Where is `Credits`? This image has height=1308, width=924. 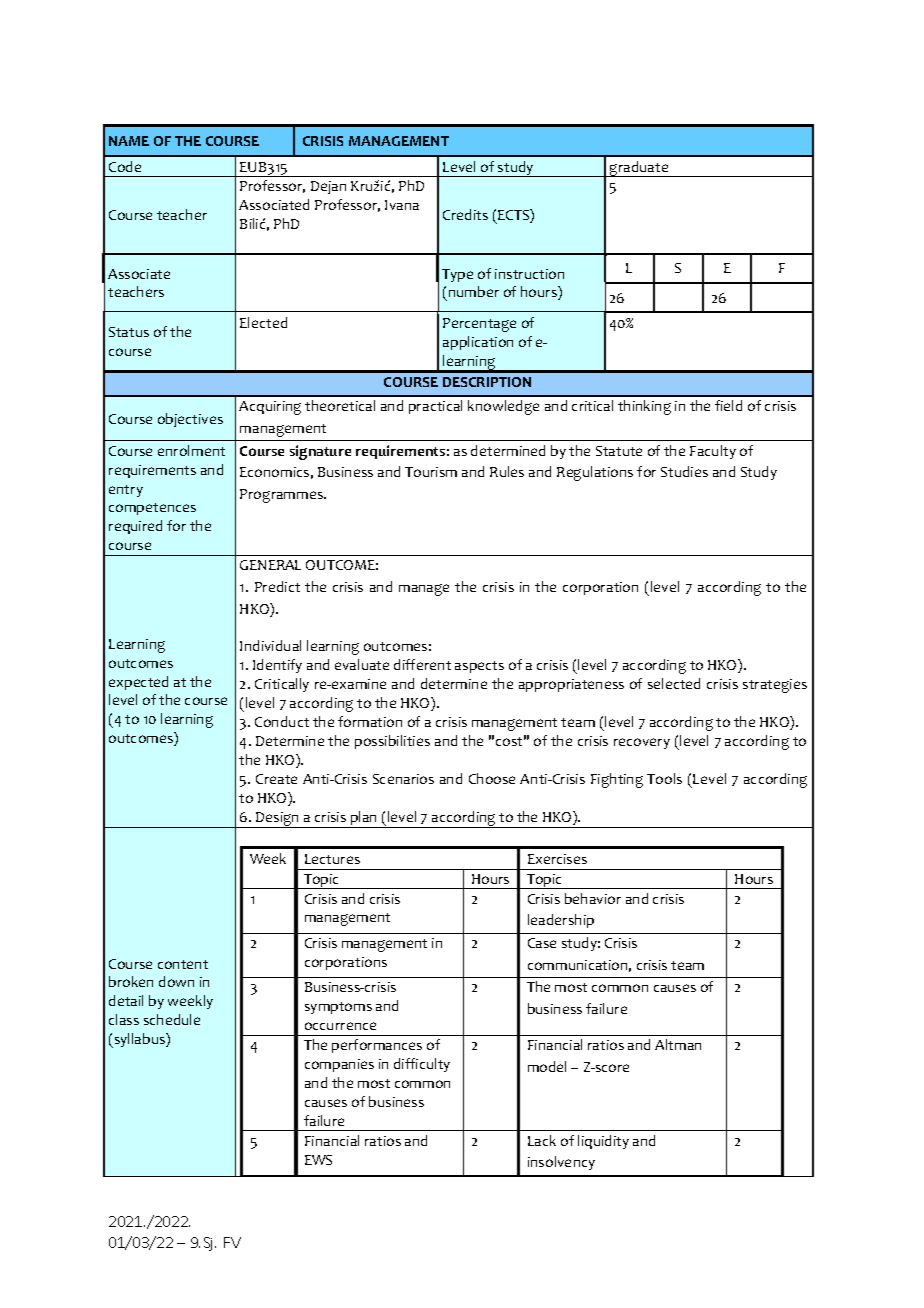 Credits is located at coordinates (465, 214).
